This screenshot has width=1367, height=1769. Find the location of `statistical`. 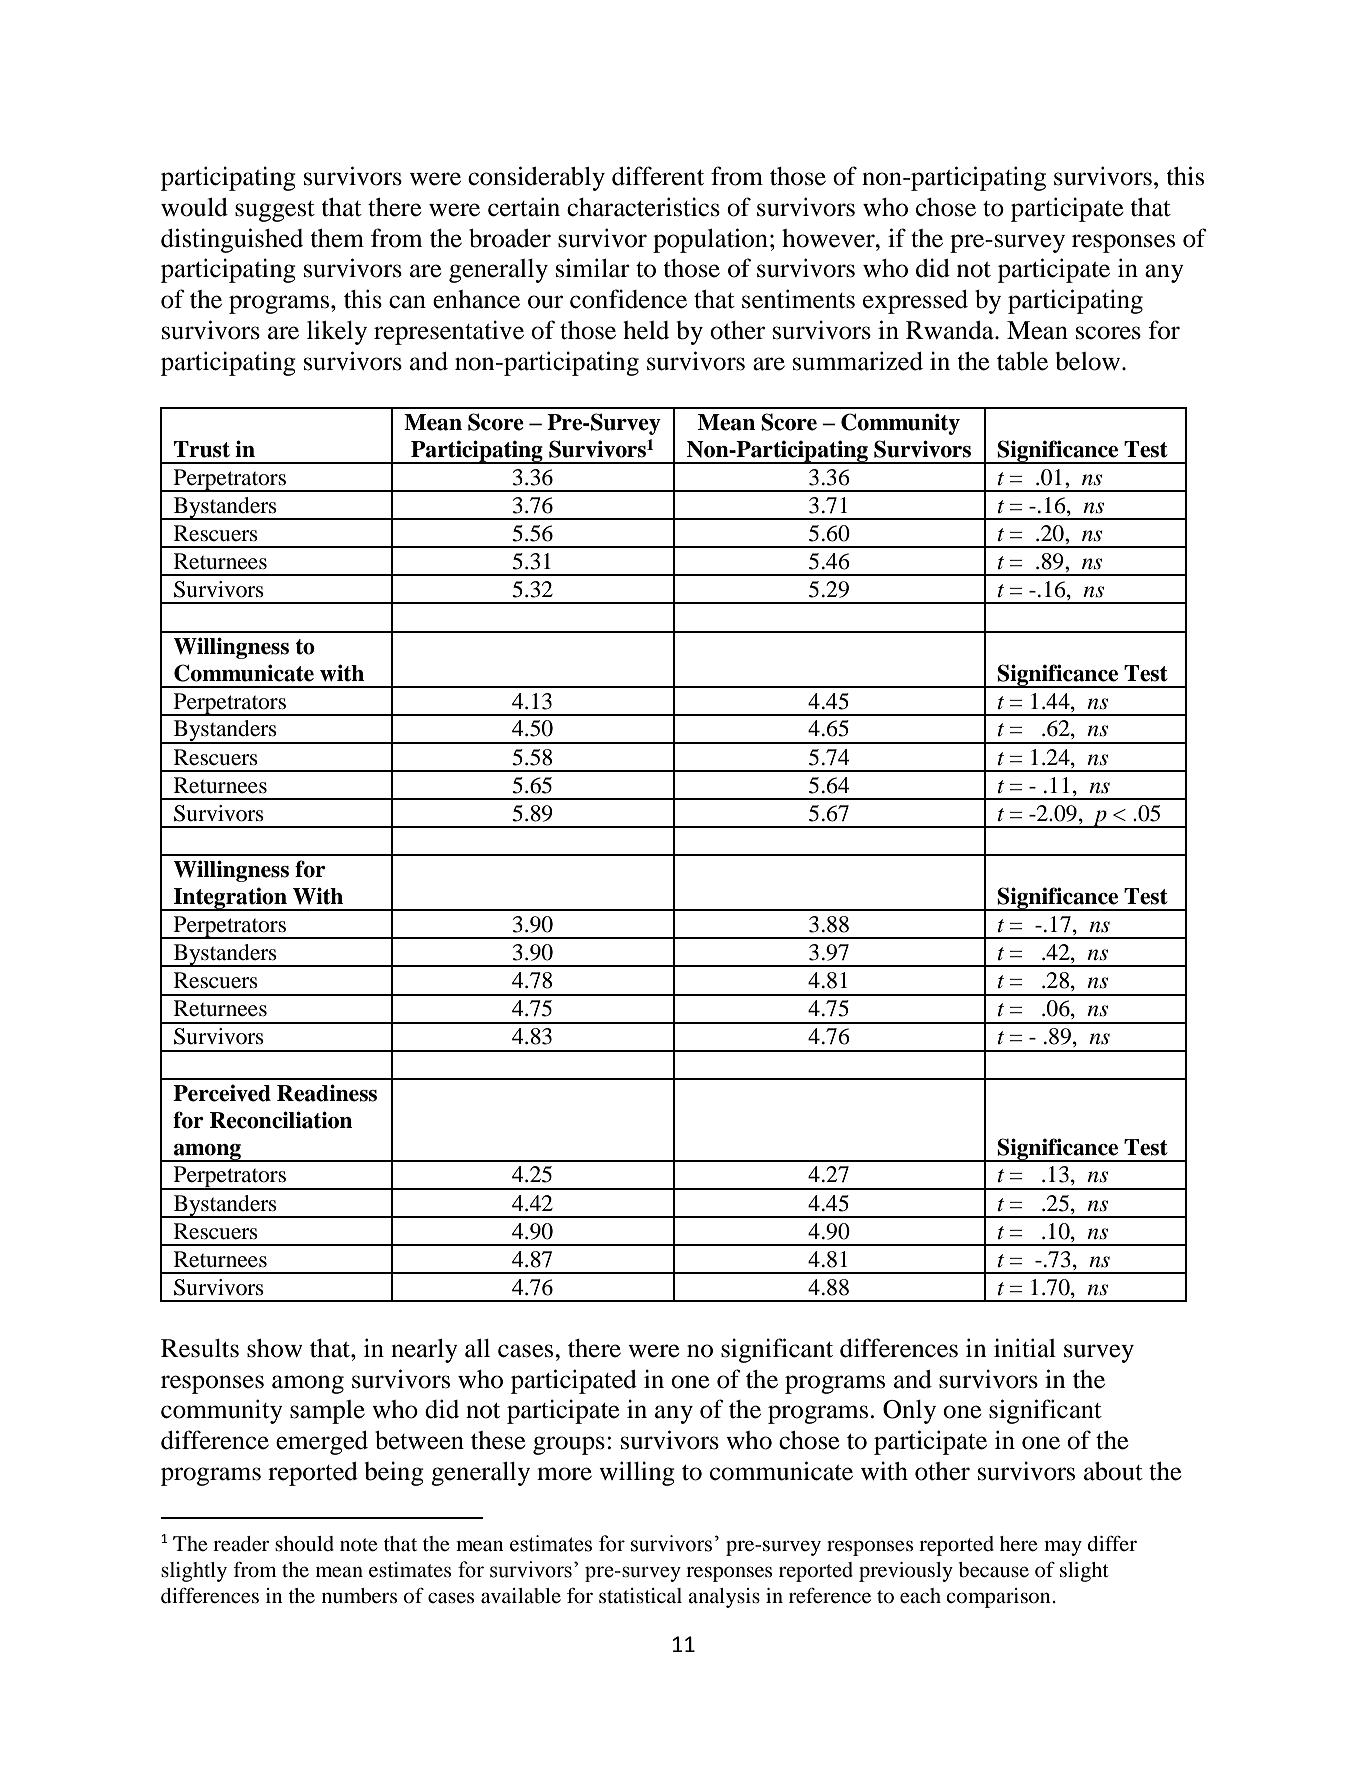

statistical is located at coordinates (640, 1595).
